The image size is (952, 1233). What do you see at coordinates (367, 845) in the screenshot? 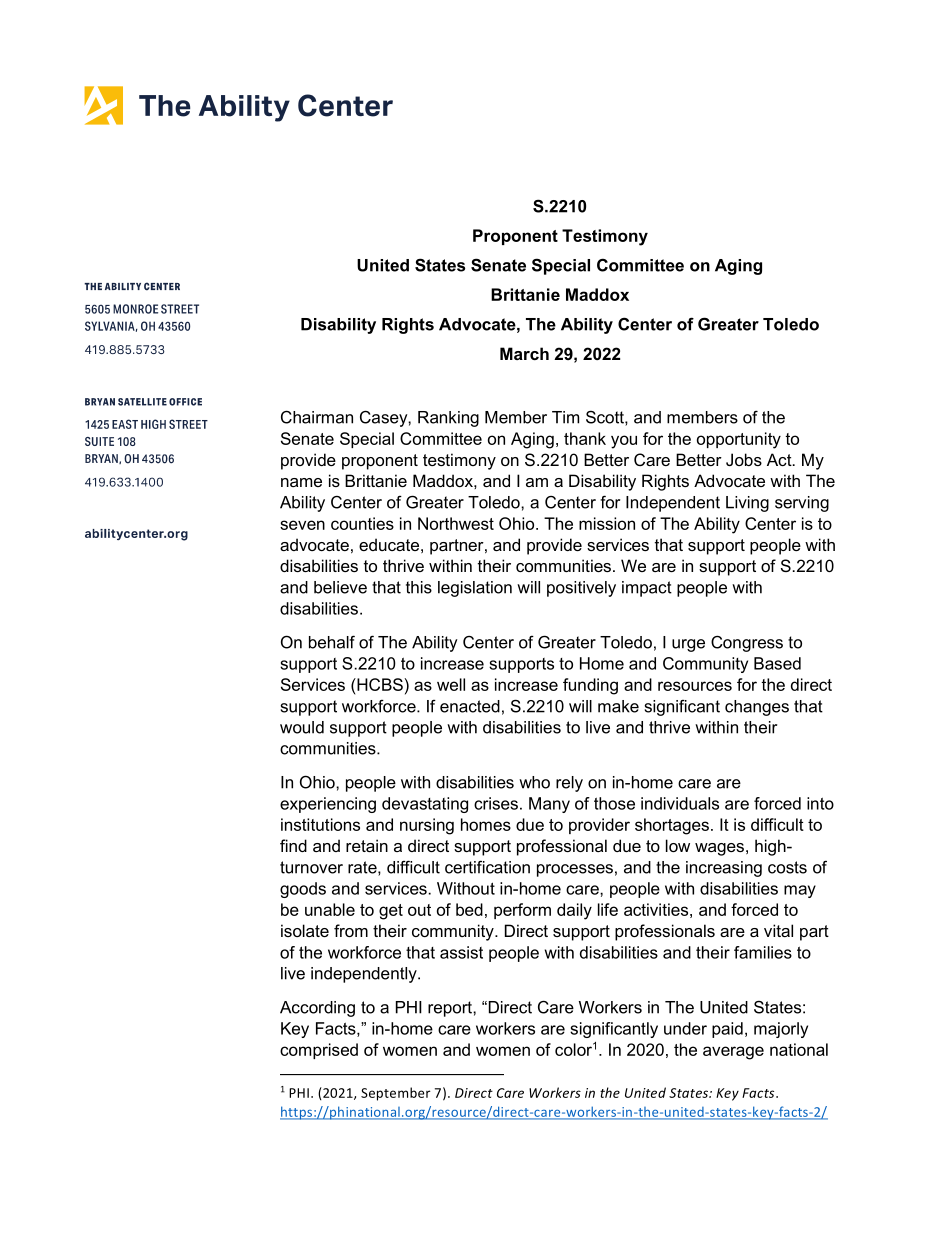
I see `retain` at bounding box center [367, 845].
